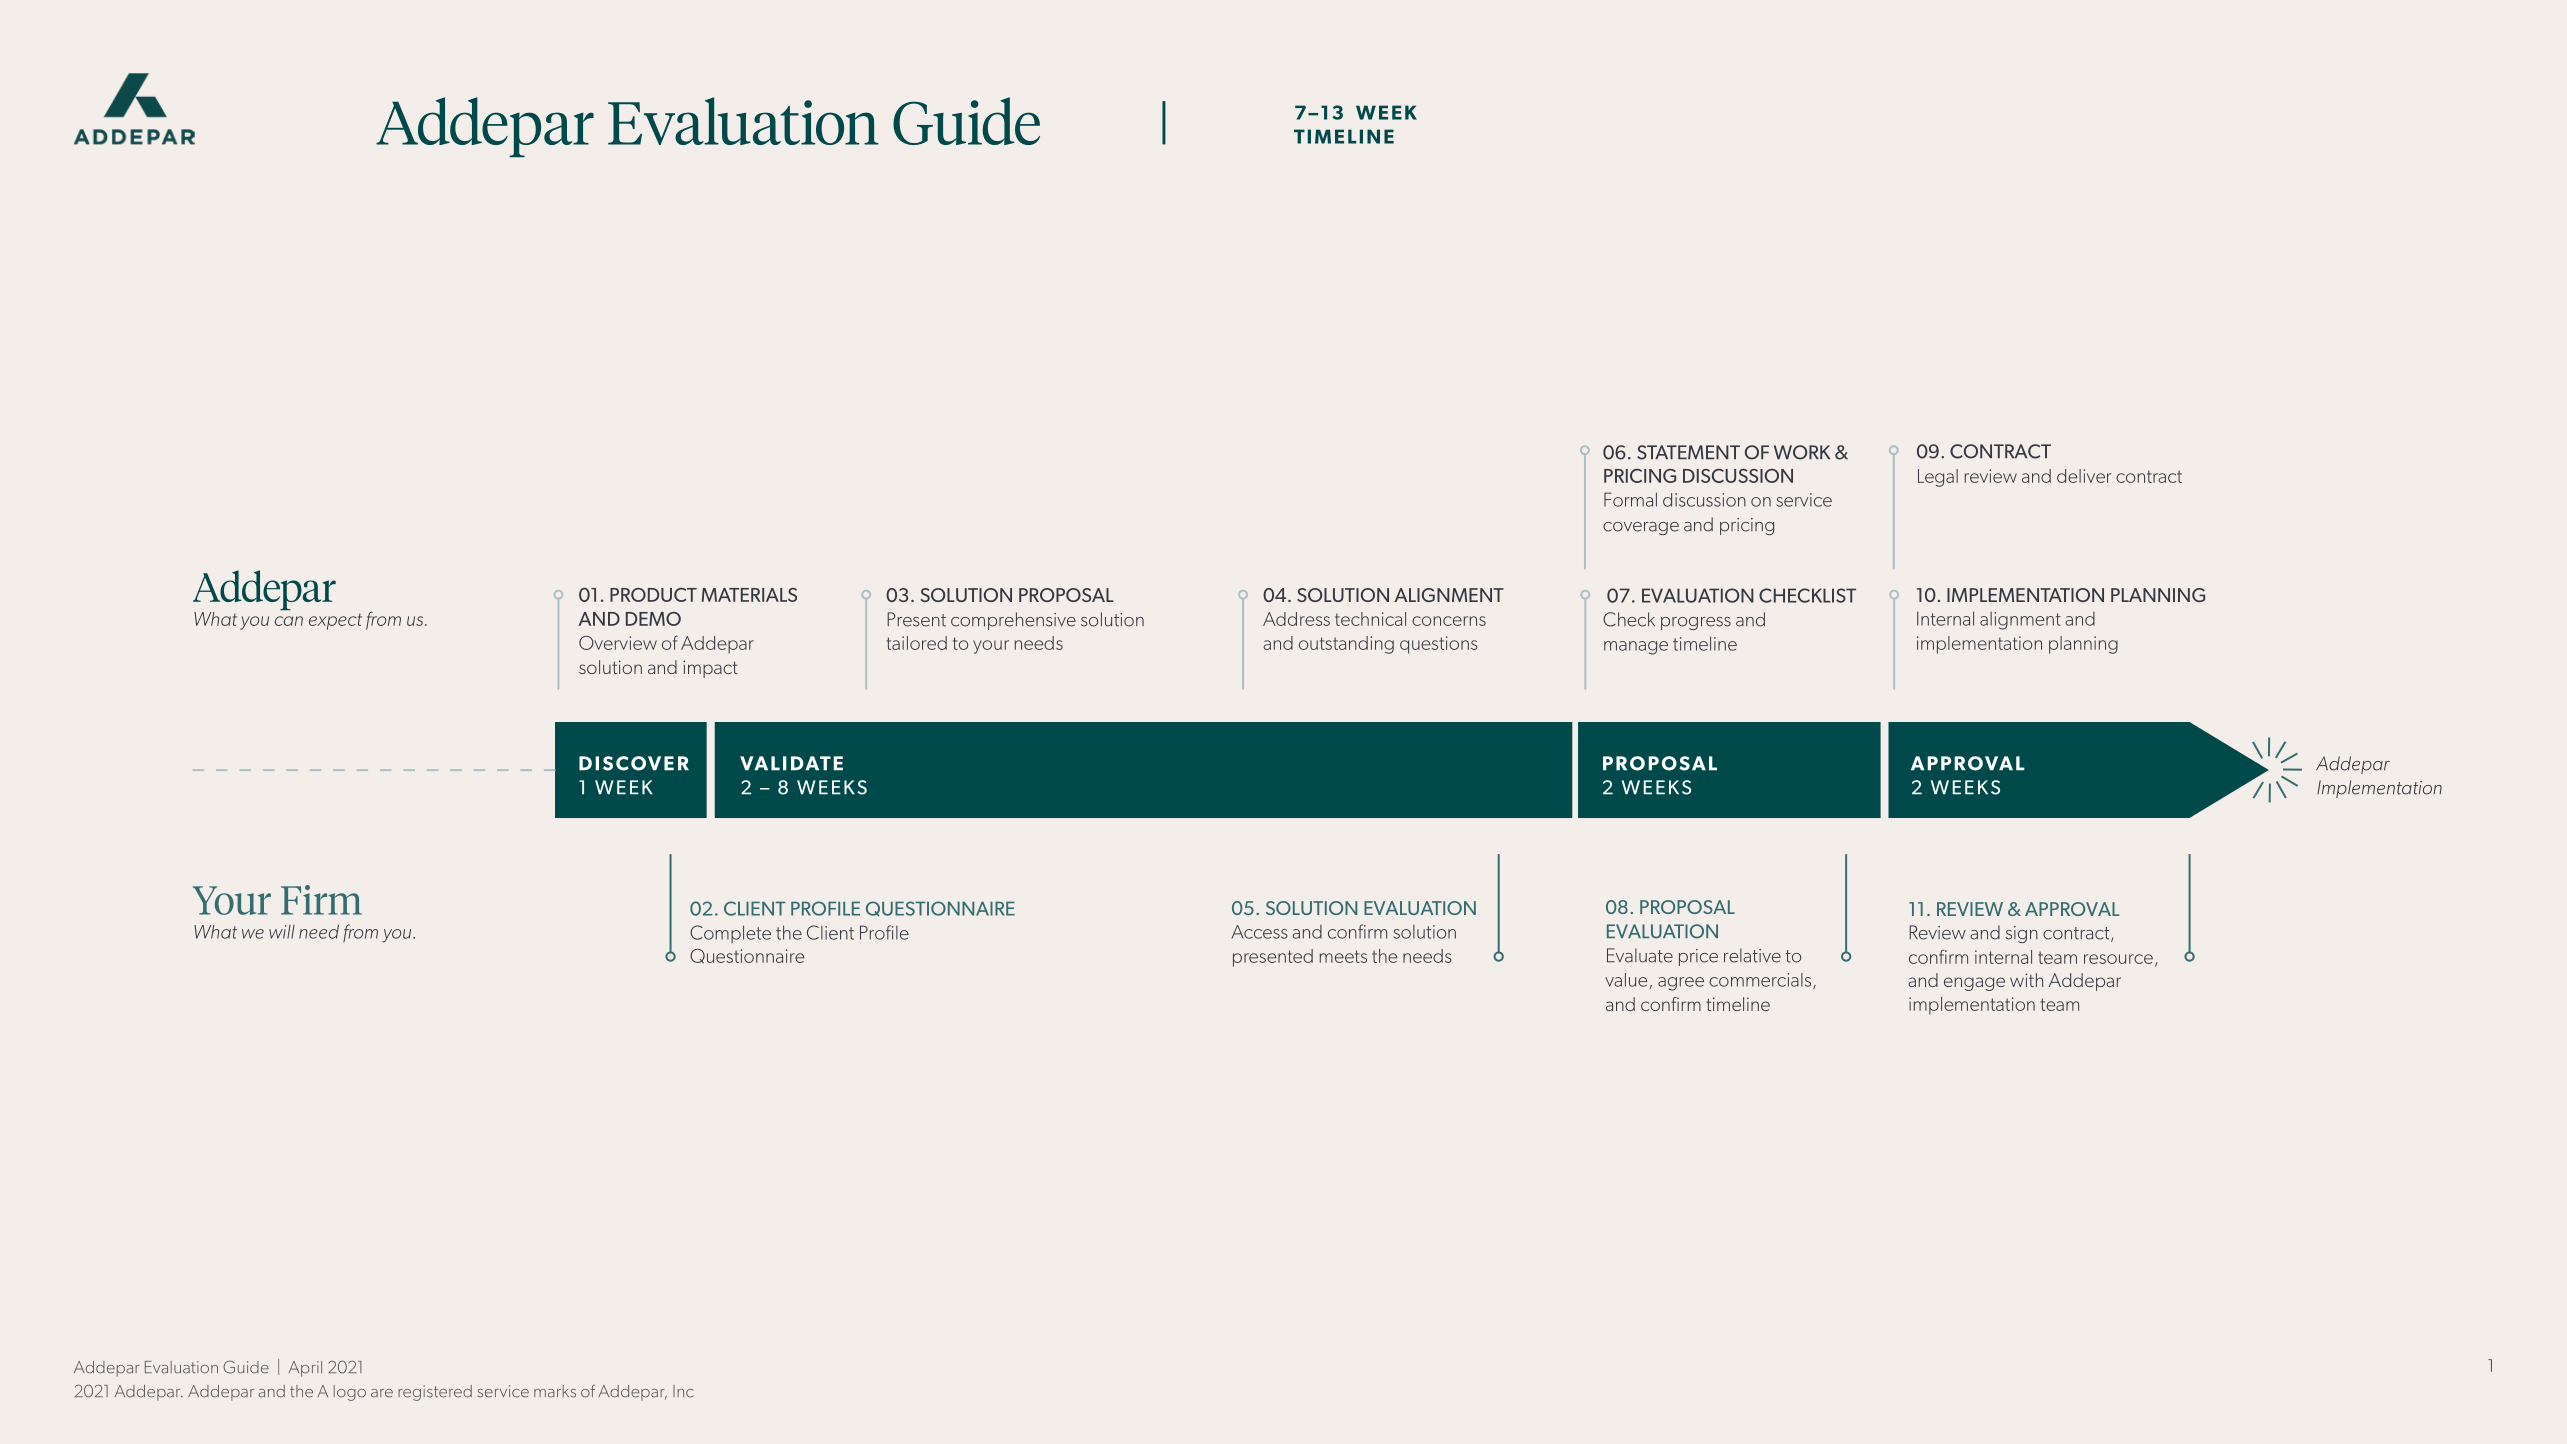 This page has height=1444, width=2567. What do you see at coordinates (1346, 645) in the page?
I see `outstanding` at bounding box center [1346, 645].
